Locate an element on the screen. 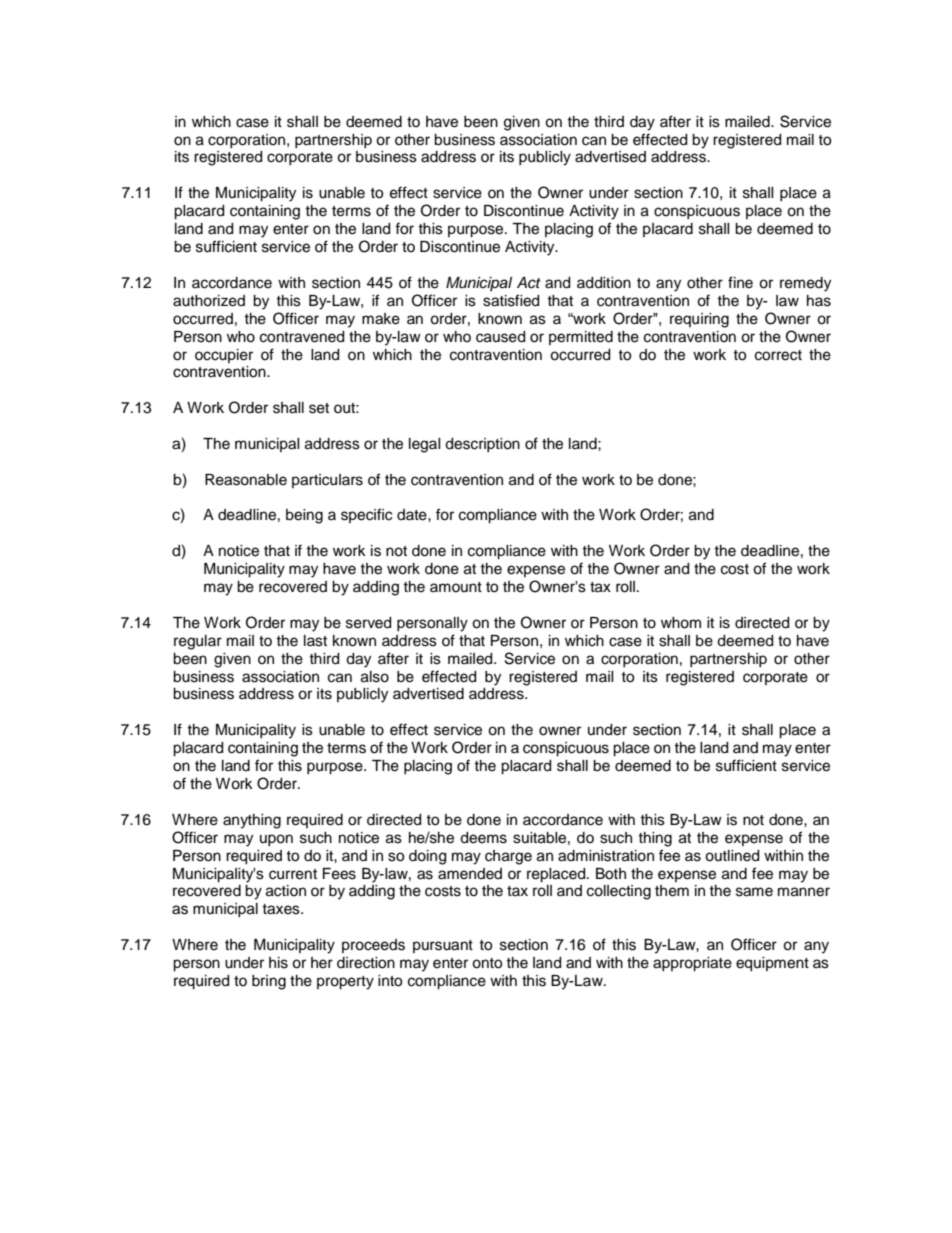 This screenshot has height=1233, width=952. whom is located at coordinates (681, 623).
